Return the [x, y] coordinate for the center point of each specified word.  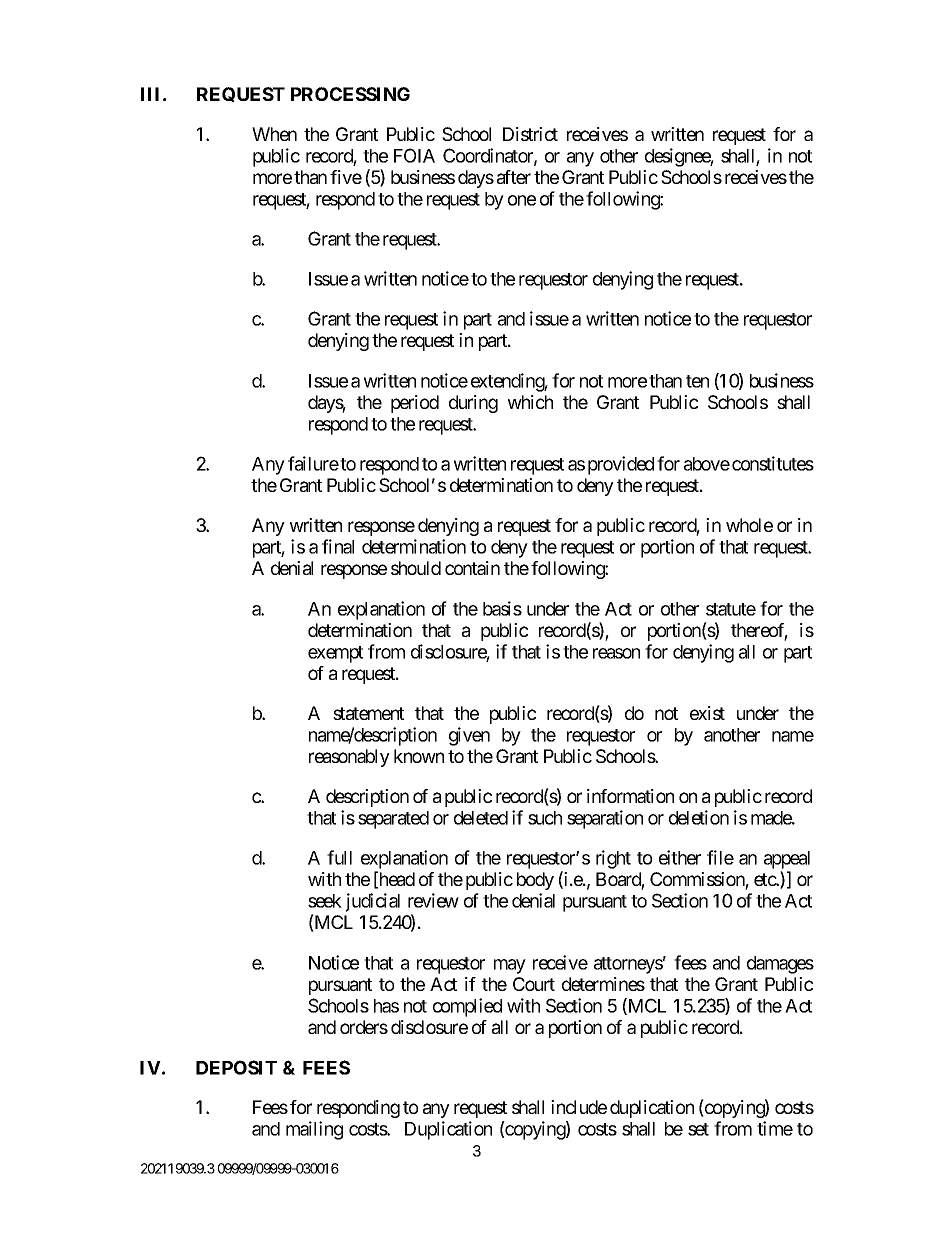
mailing [314, 1130]
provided [621, 465]
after [514, 177]
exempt [335, 654]
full [339, 857]
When [274, 134]
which [530, 402]
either [680, 857]
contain [472, 568]
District [530, 134]
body [535, 881]
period [415, 404]
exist [707, 713]
